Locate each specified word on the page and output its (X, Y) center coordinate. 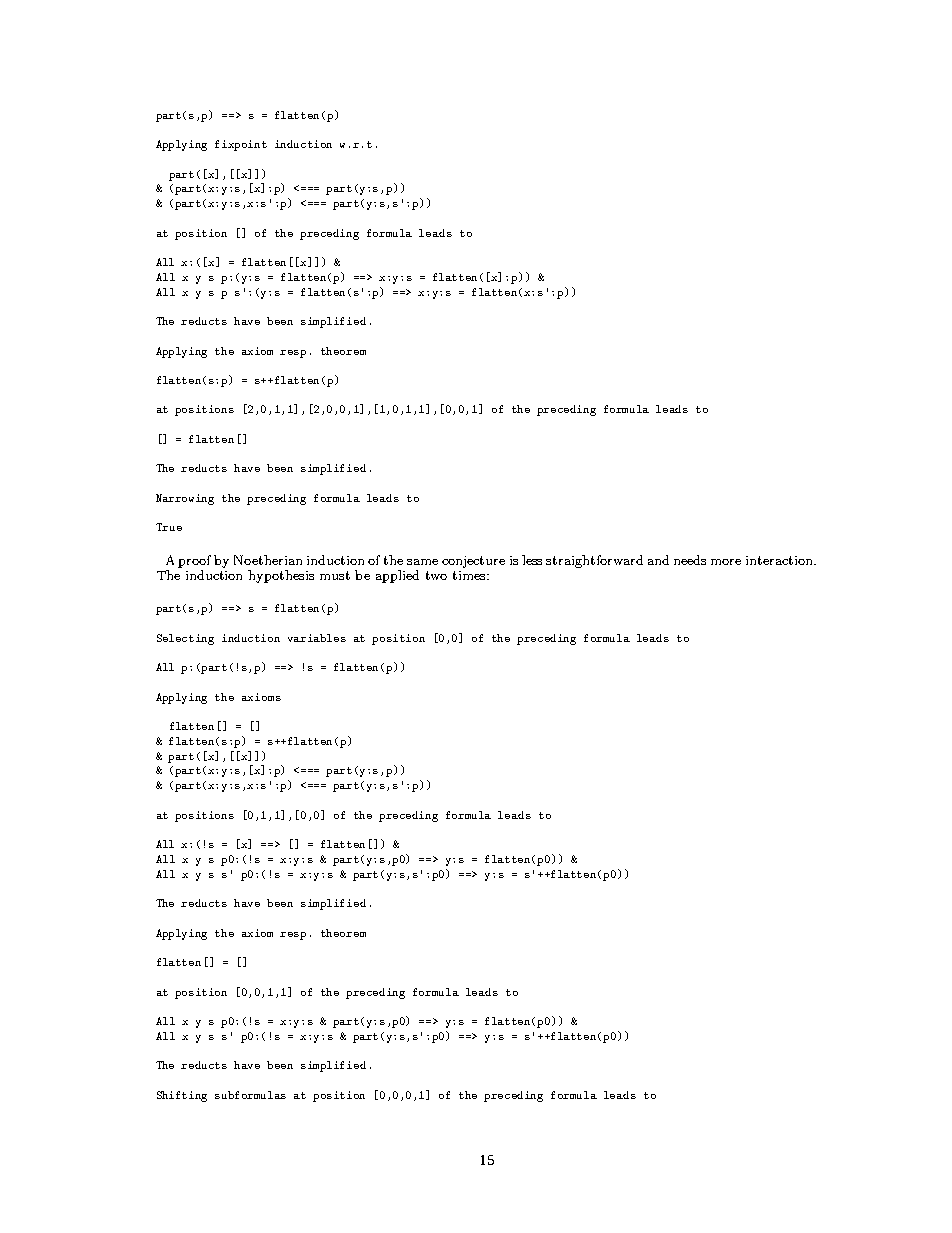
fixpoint (241, 145)
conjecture (473, 562)
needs (690, 560)
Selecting (185, 639)
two (436, 575)
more (726, 562)
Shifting (182, 1096)
